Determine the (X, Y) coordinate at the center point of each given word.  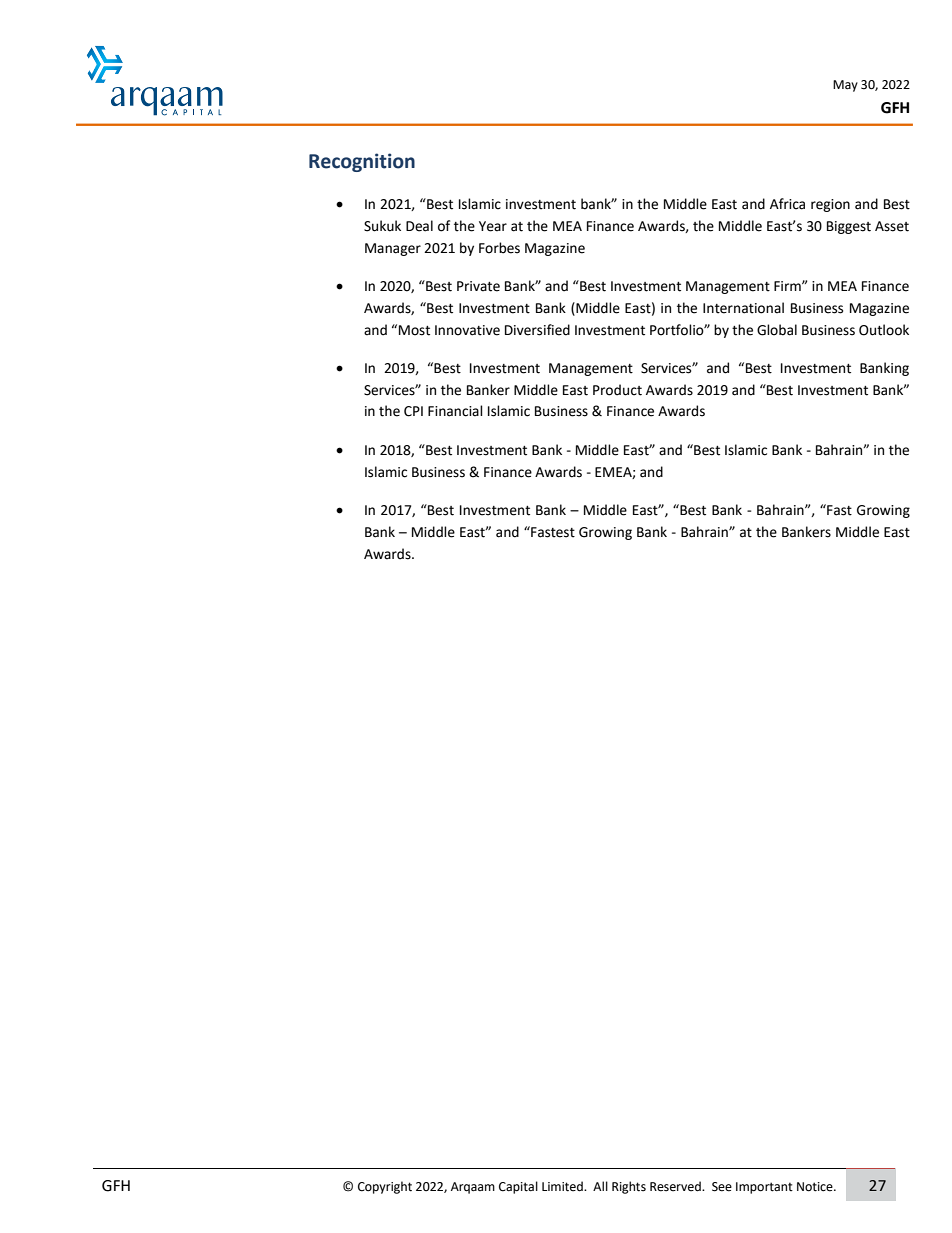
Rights (629, 1187)
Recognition (362, 162)
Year (493, 226)
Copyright (385, 1187)
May (845, 86)
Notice (816, 1187)
